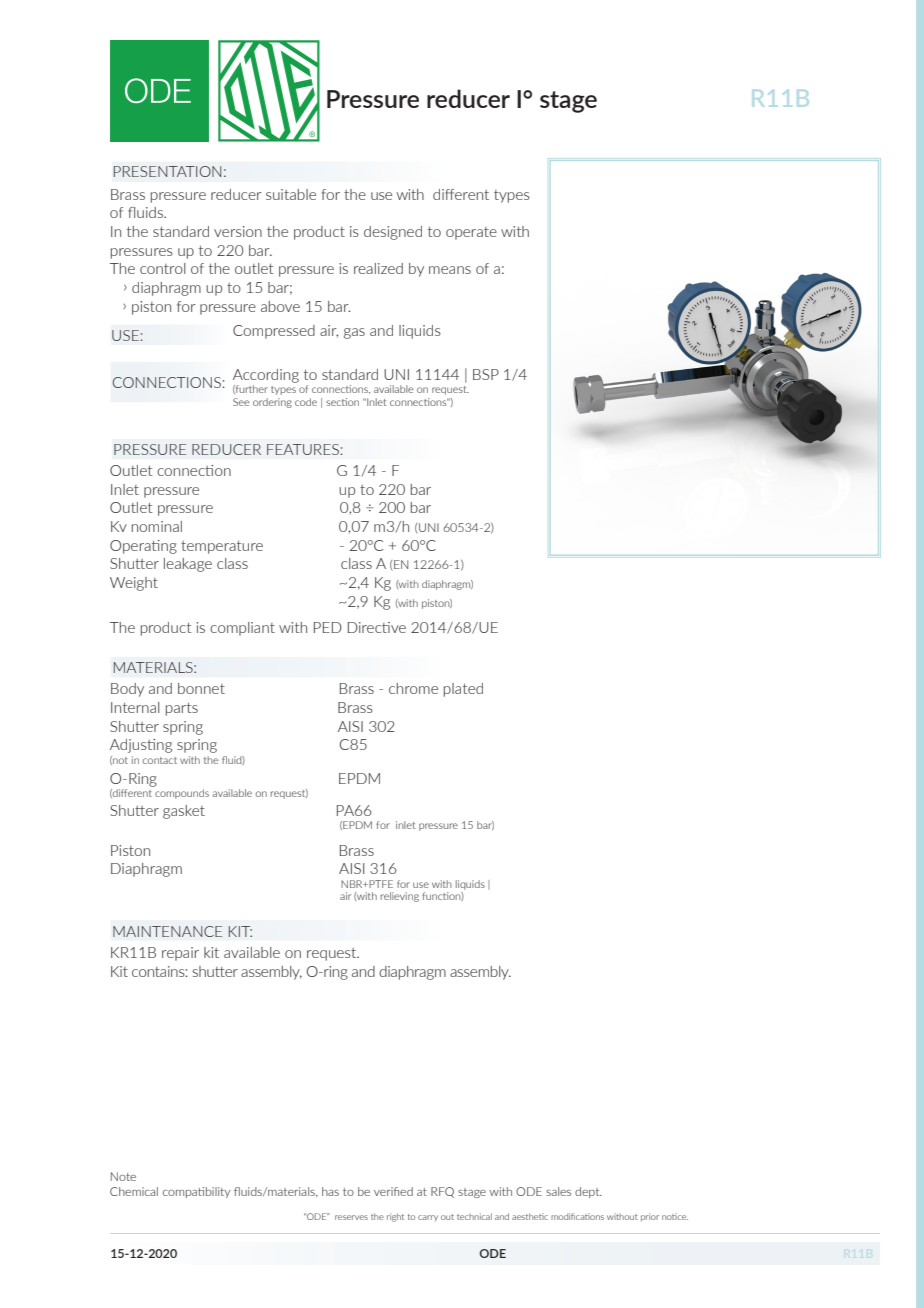  What do you see at coordinates (393, 233) in the screenshot?
I see `designed` at bounding box center [393, 233].
